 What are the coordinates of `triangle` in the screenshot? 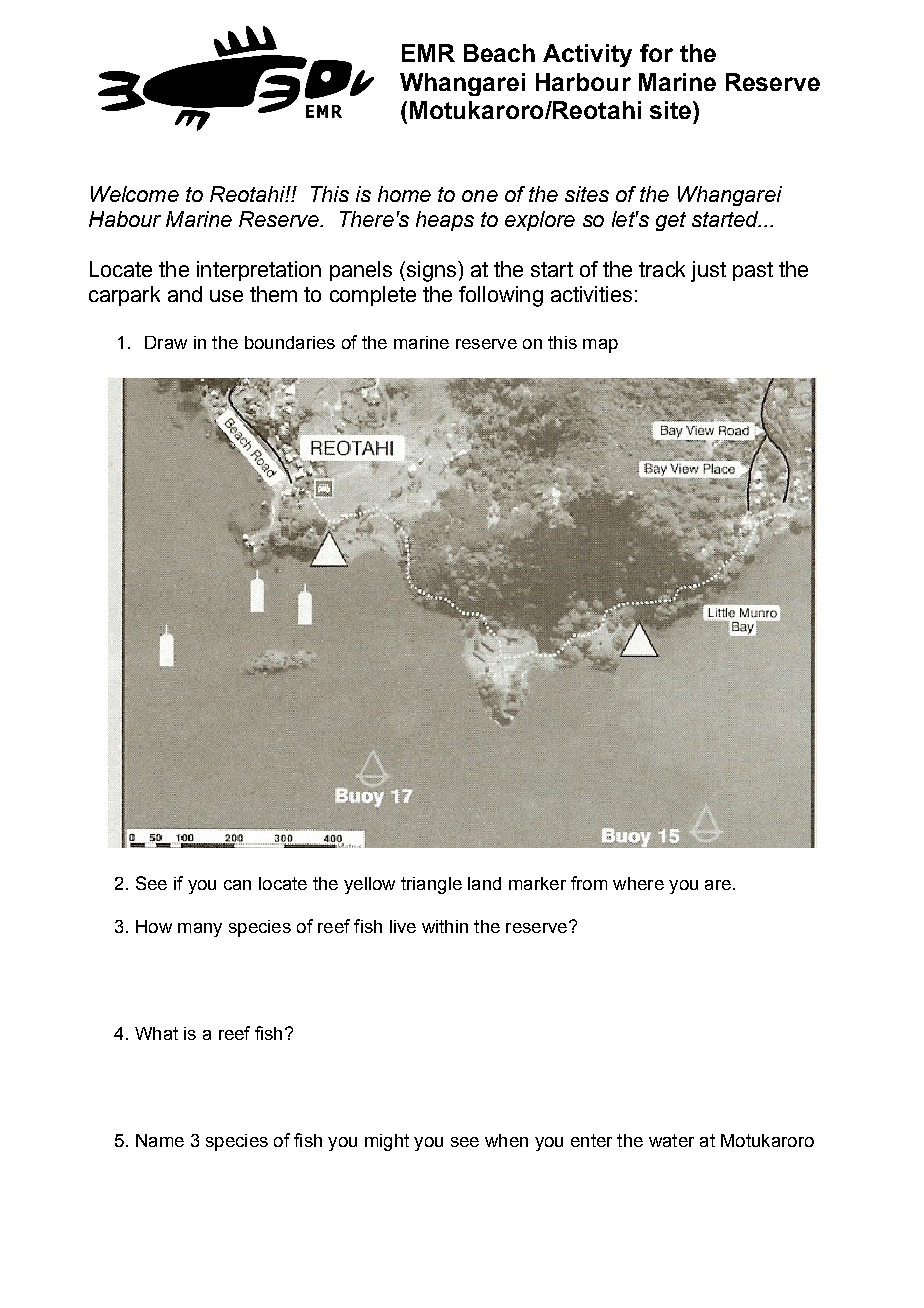 It's located at (431, 885).
